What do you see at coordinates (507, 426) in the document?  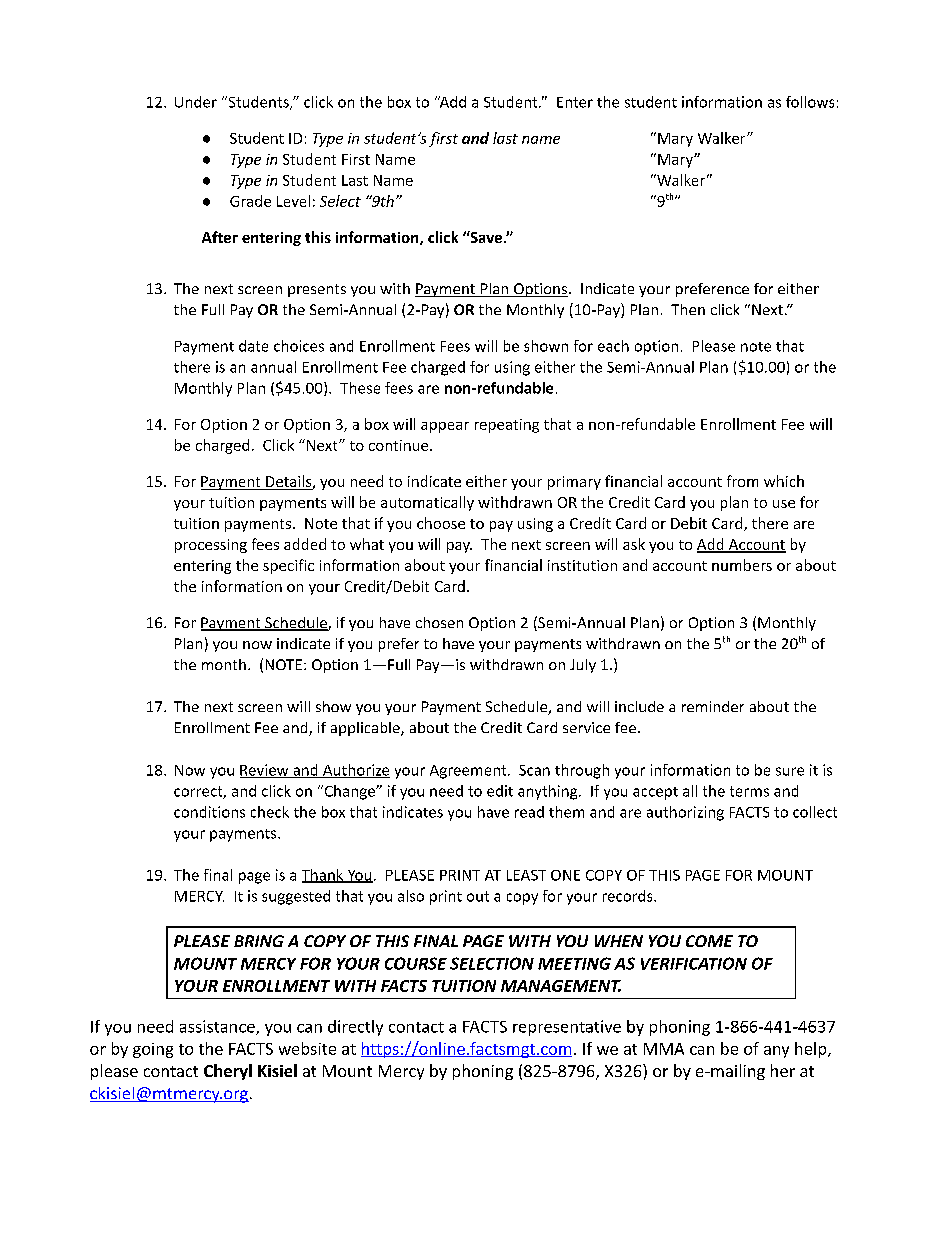 I see `repeating` at bounding box center [507, 426].
